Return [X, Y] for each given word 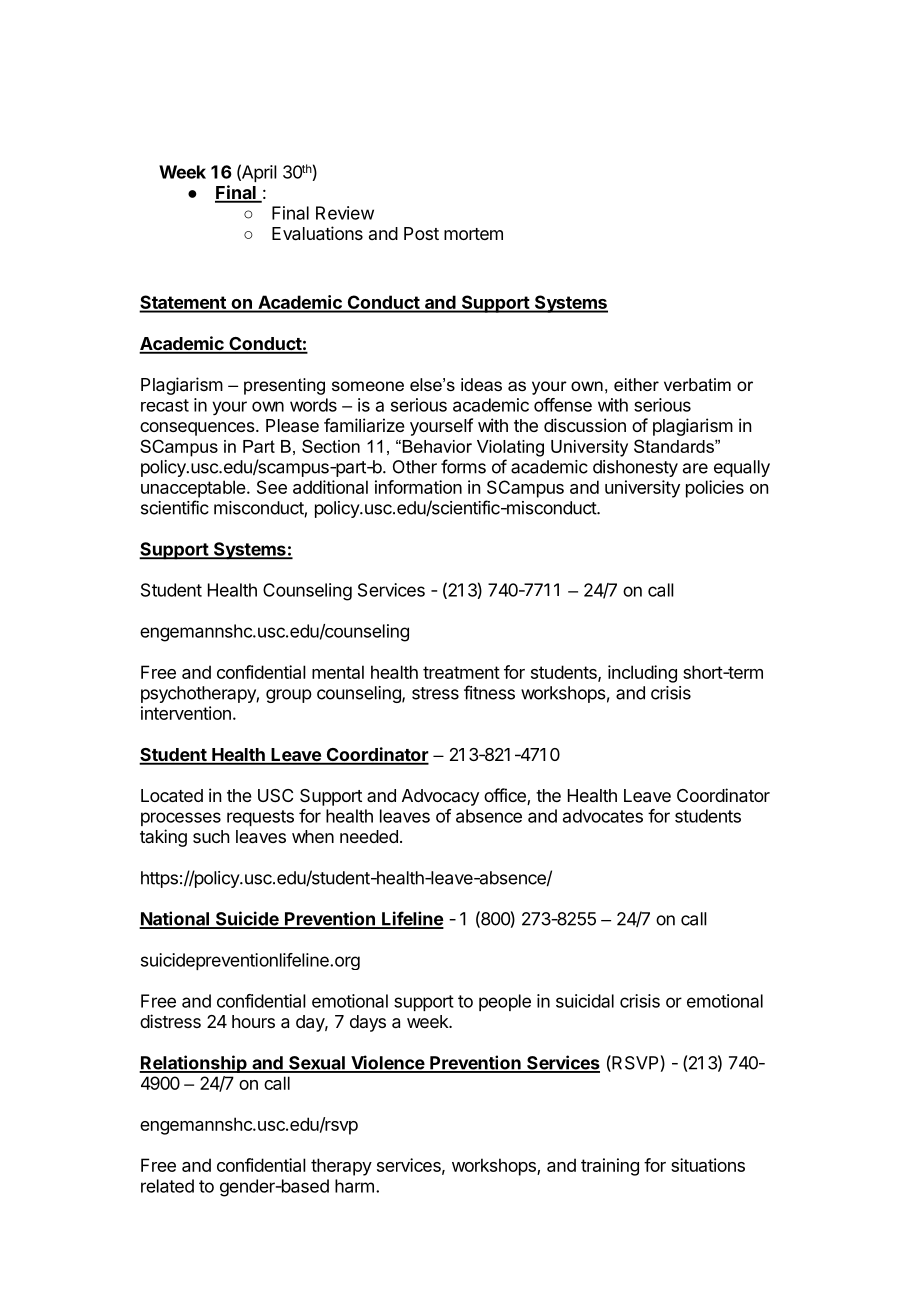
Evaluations [317, 233]
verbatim [697, 384]
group [289, 696]
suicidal [585, 1001]
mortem [473, 234]
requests [260, 818]
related [167, 1186]
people [505, 1002]
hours [253, 1021]
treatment [461, 672]
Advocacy [440, 797]
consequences [197, 429]
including [642, 674]
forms [463, 466]
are [695, 468]
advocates [603, 816]
